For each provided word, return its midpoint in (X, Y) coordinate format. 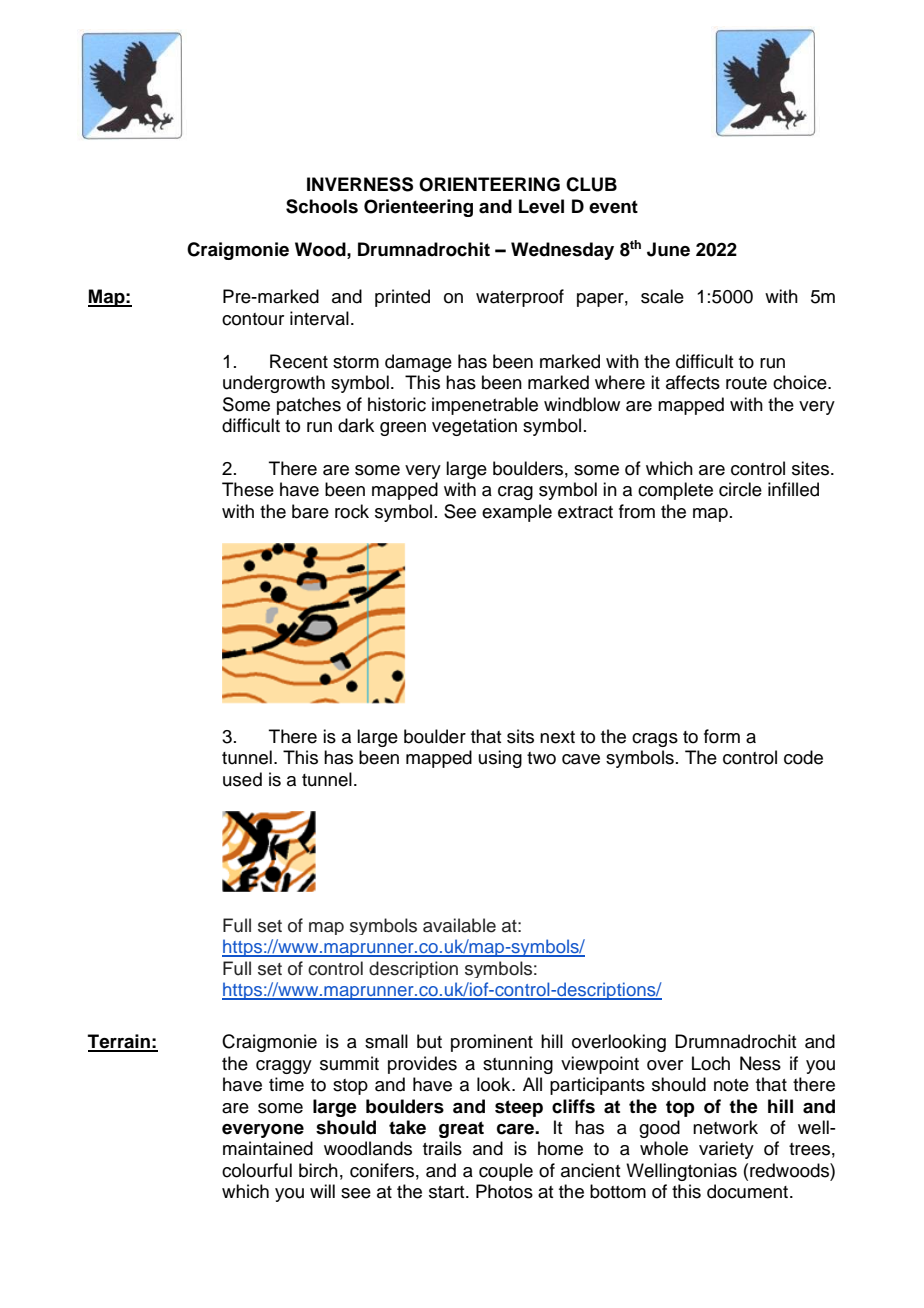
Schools (322, 206)
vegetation (474, 427)
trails (442, 1148)
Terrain (120, 1042)
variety (726, 1150)
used (242, 779)
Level (541, 206)
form (722, 736)
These (248, 489)
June (668, 249)
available (459, 925)
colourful (257, 1170)
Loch (711, 1063)
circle (740, 489)
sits (520, 736)
